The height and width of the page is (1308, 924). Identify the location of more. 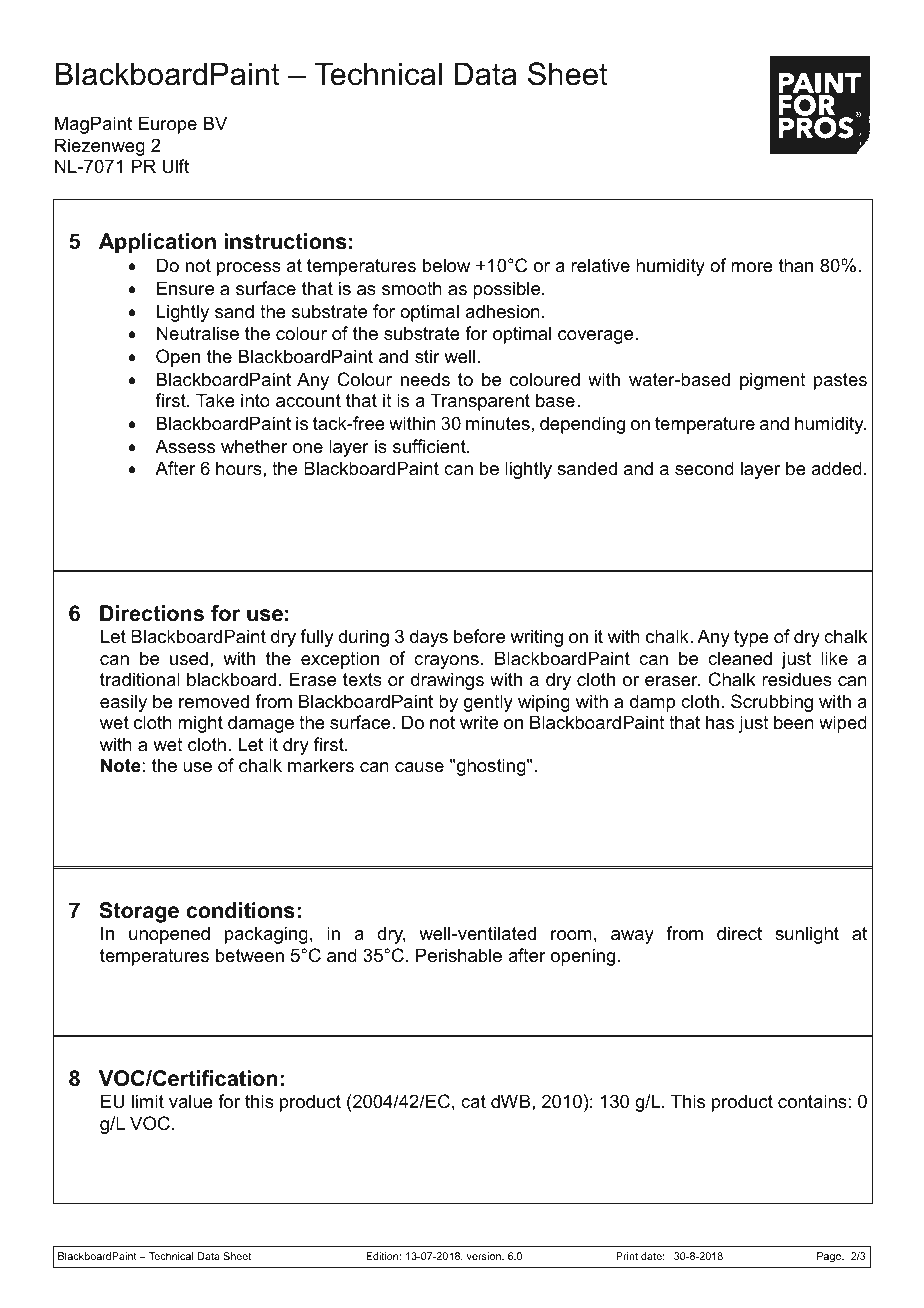
(752, 267).
